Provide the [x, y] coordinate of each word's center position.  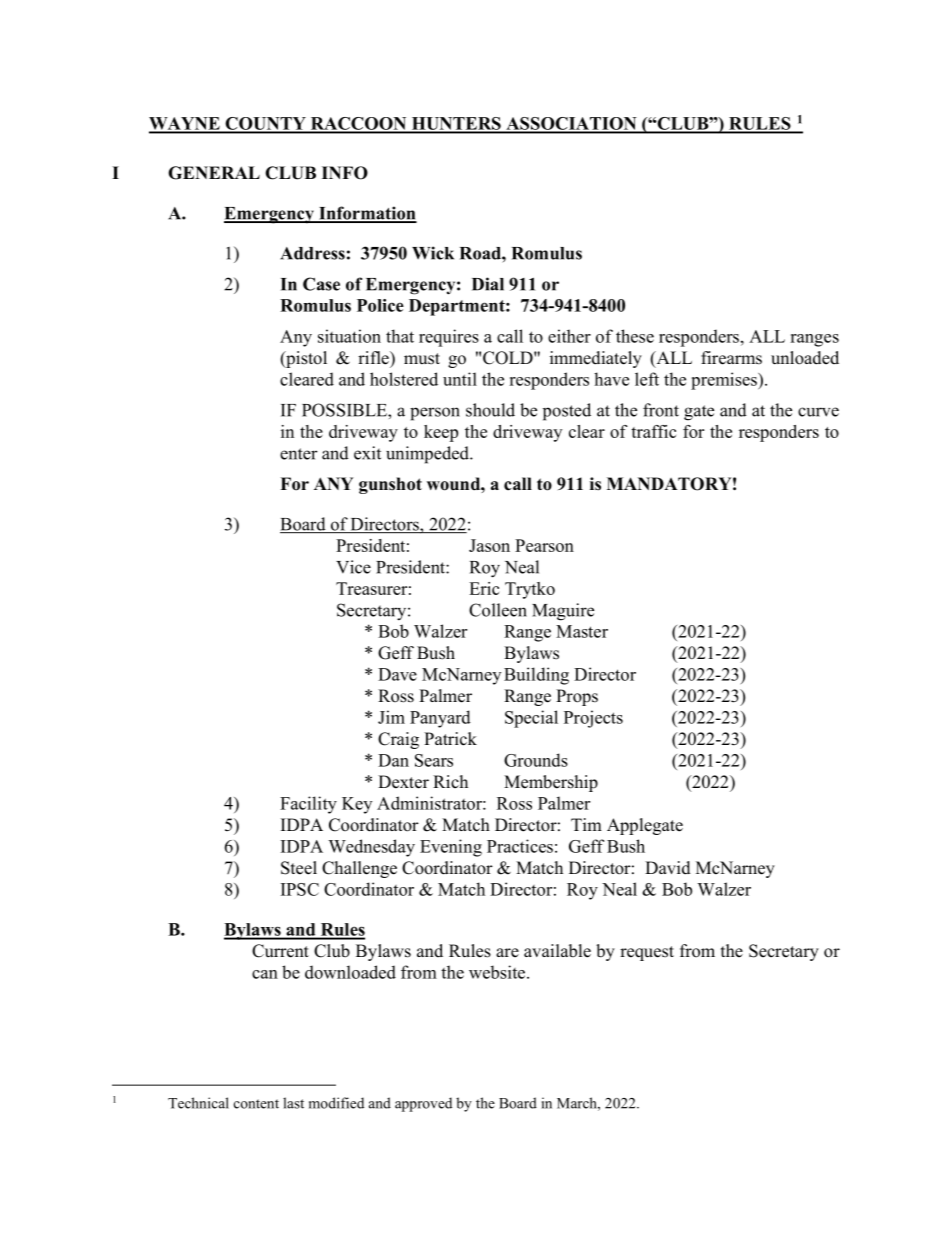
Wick [433, 253]
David [668, 868]
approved [423, 1104]
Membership [551, 783]
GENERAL [214, 173]
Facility [308, 805]
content [256, 1104]
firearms [731, 358]
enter [299, 454]
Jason [489, 545]
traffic [653, 431]
